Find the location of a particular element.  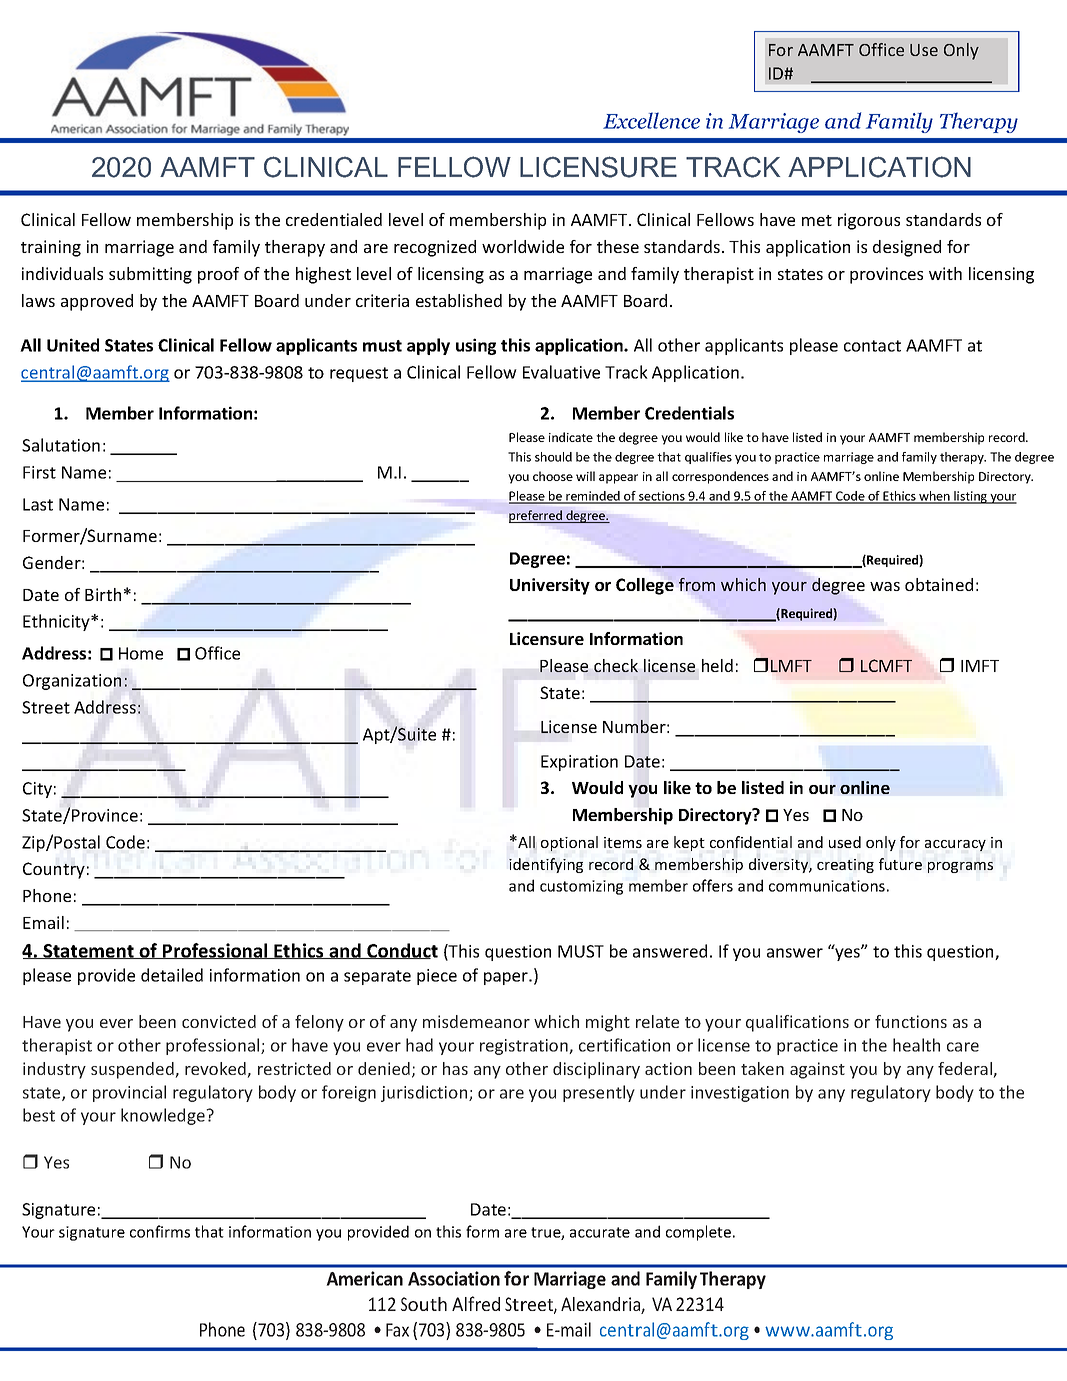

rigorous is located at coordinates (869, 221).
